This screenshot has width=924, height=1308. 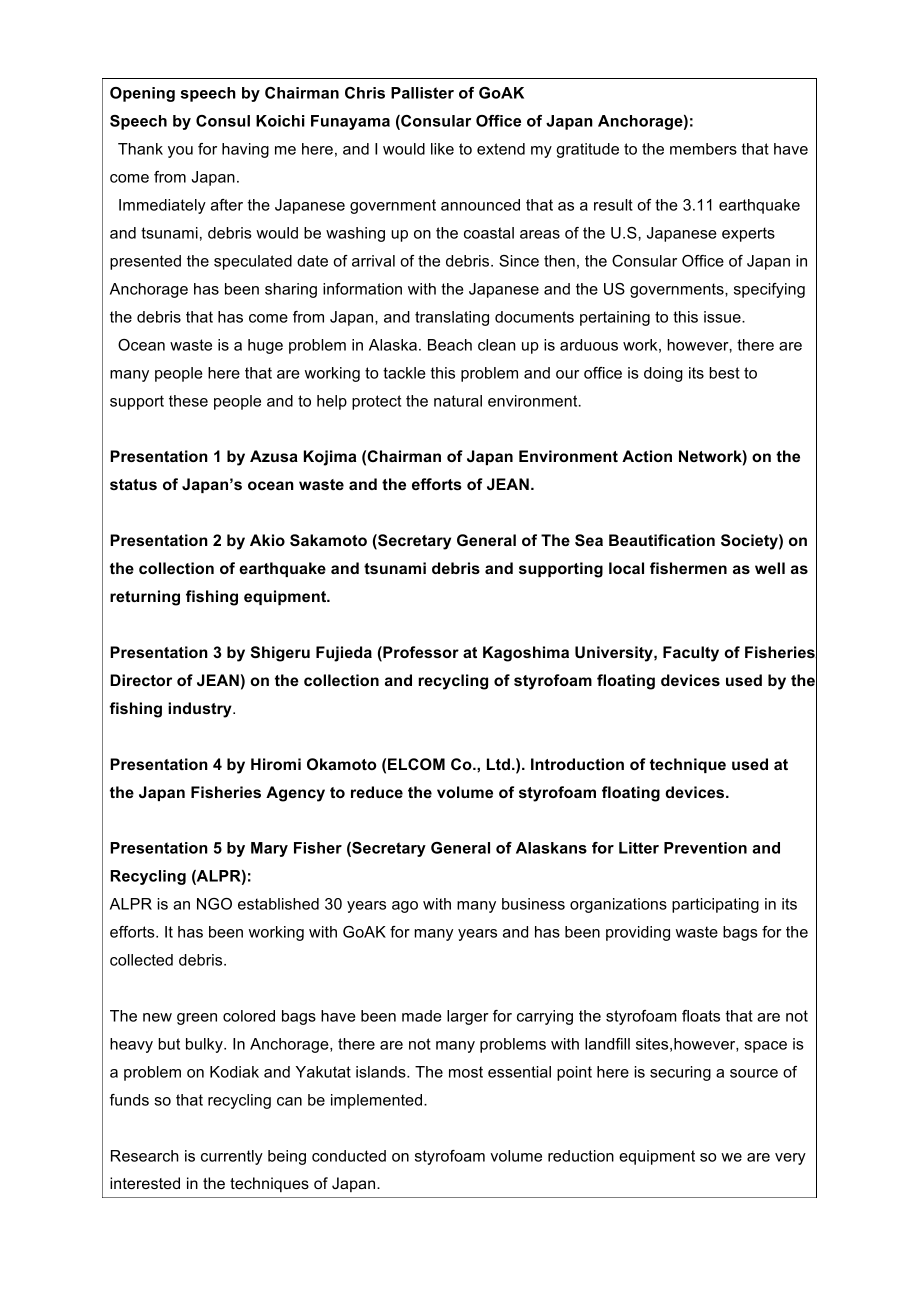 I want to click on status, so click(x=133, y=484).
